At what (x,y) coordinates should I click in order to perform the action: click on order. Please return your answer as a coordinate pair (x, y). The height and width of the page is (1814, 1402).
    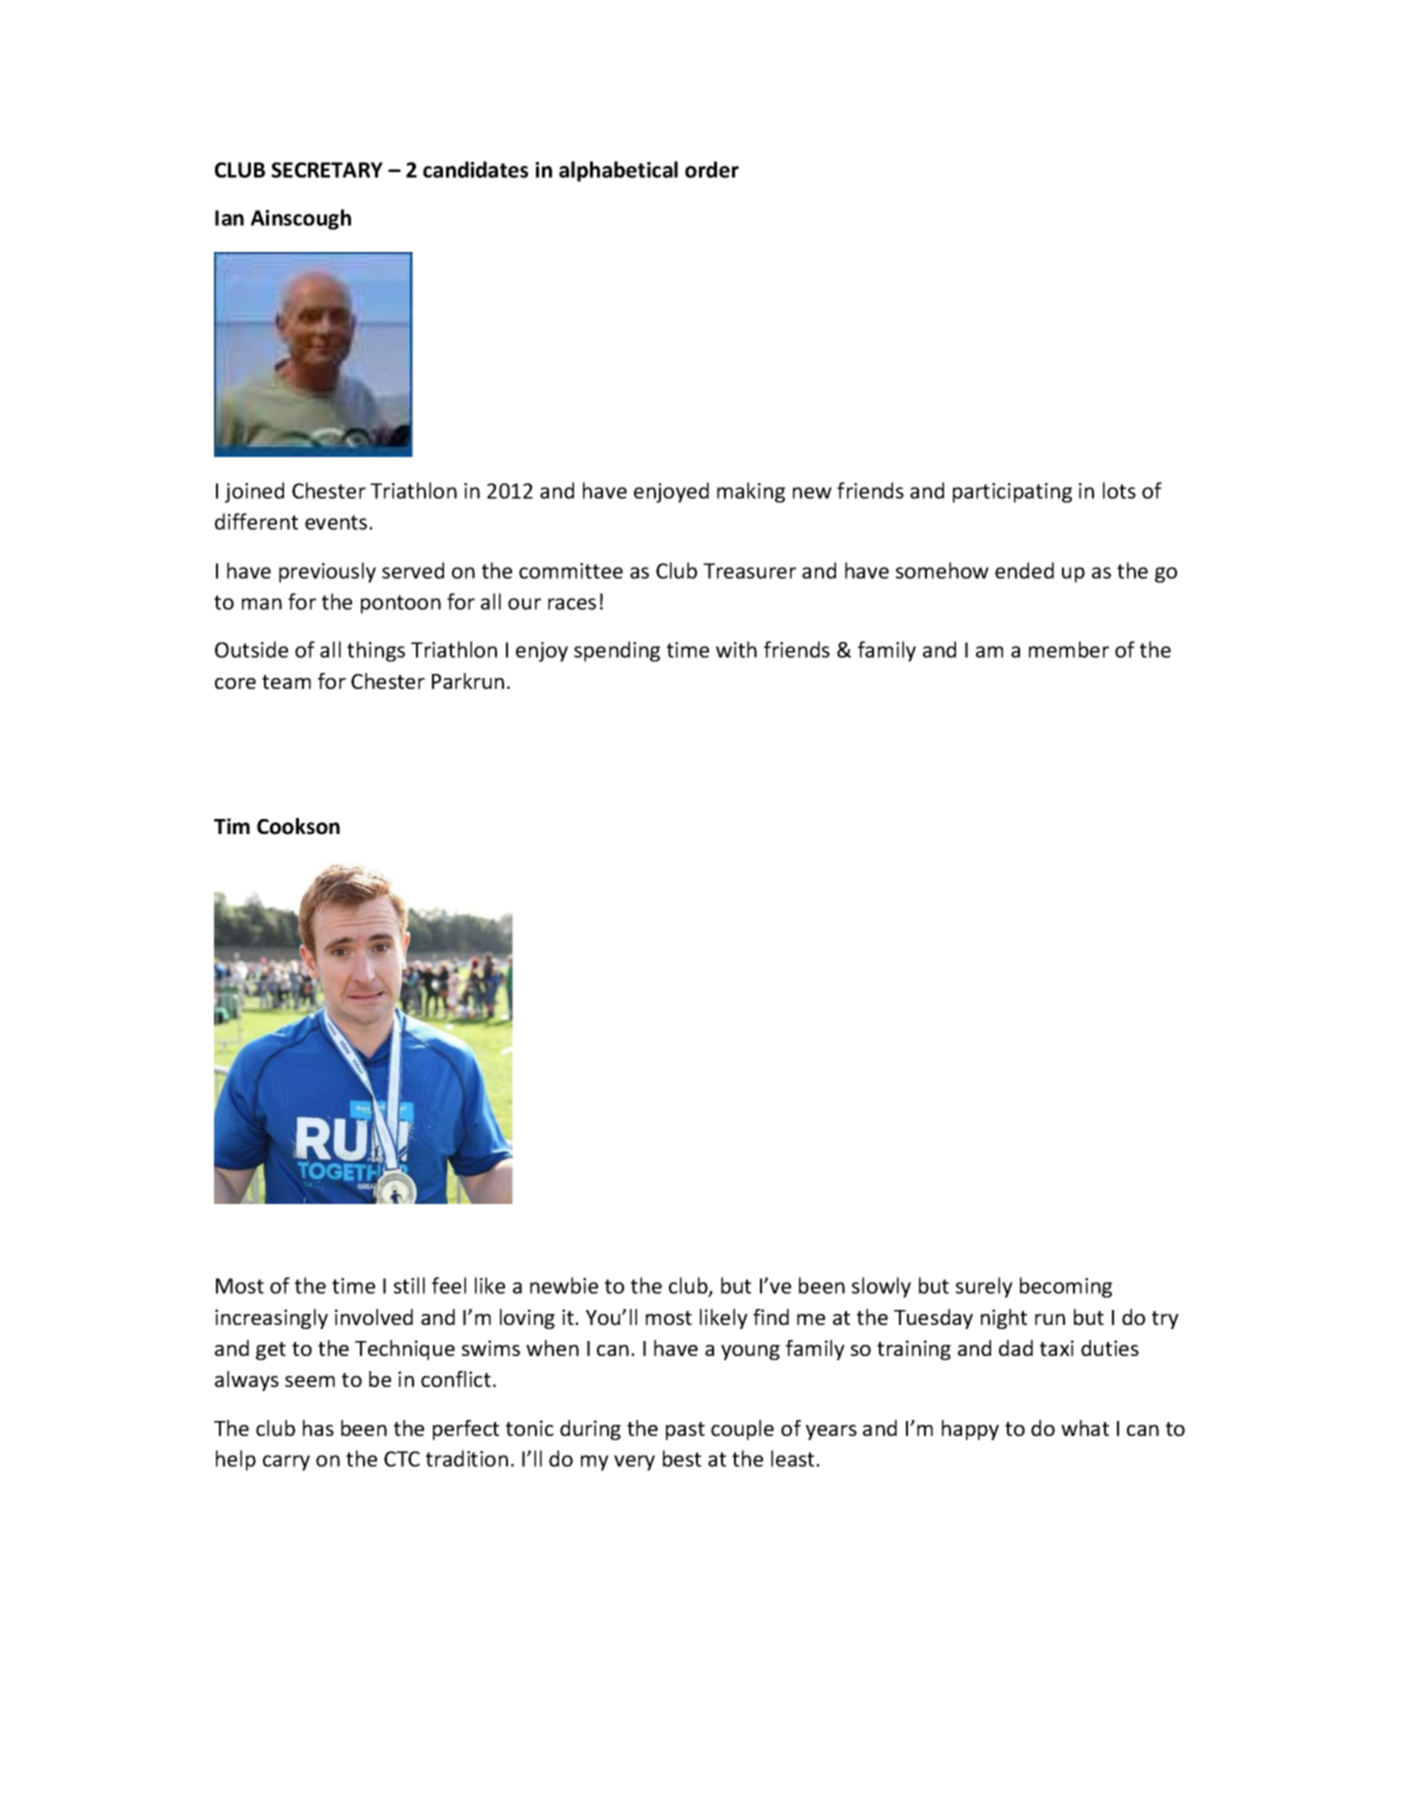
    Looking at the image, I should click on (712, 169).
